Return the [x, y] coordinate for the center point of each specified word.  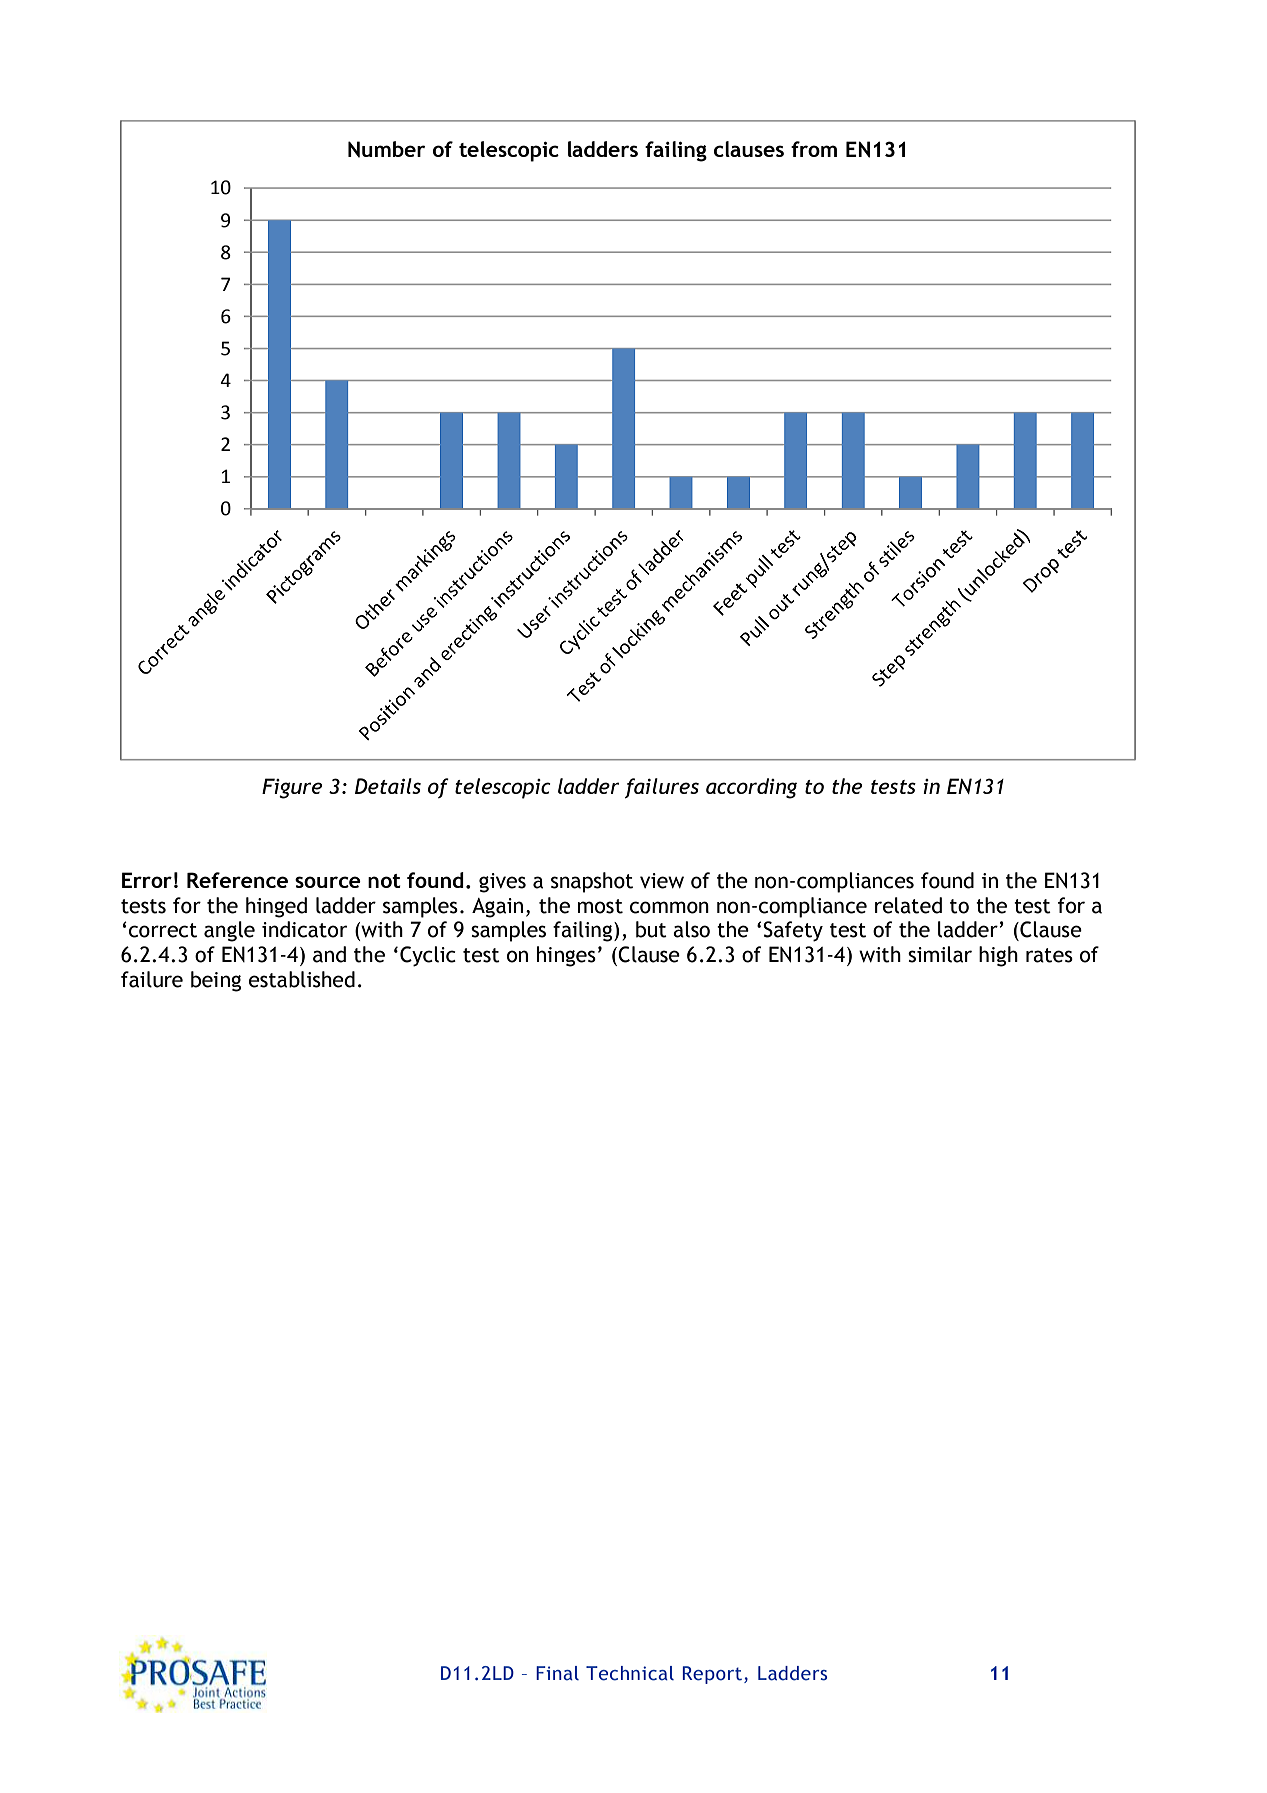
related [908, 905]
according [751, 788]
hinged [276, 907]
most [600, 906]
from [814, 149]
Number [386, 149]
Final [557, 1673]
